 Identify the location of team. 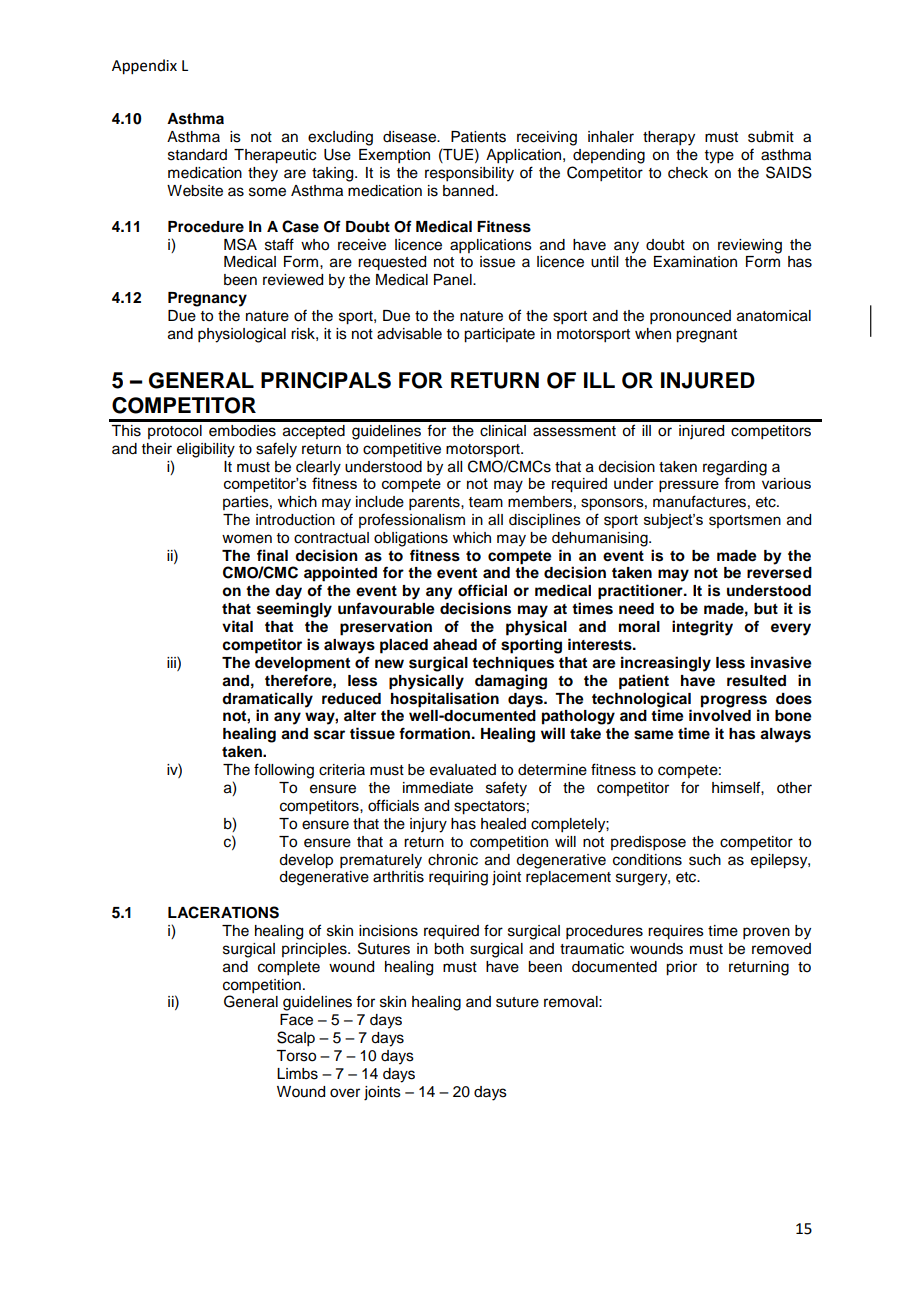
(486, 502).
